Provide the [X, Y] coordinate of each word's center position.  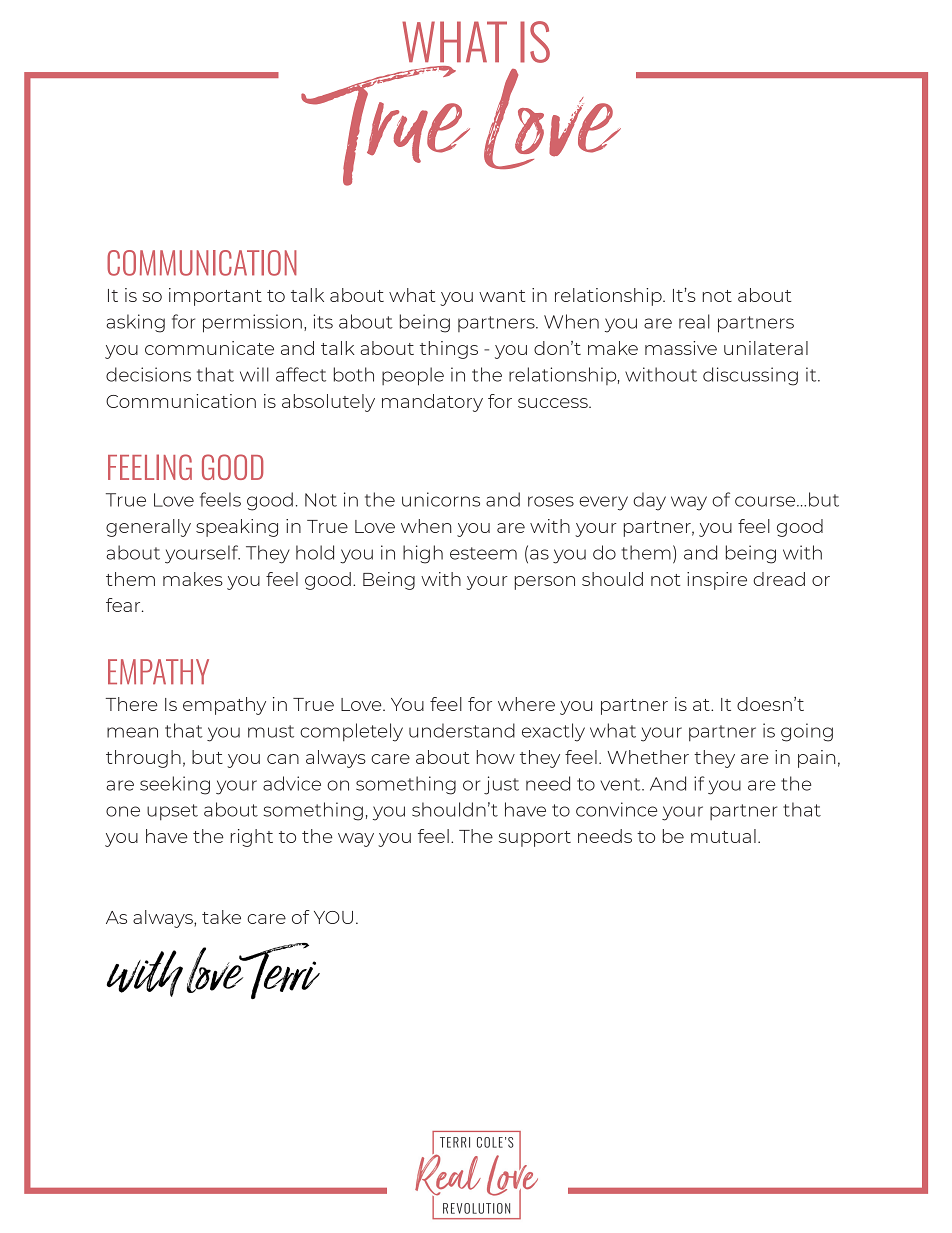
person [545, 583]
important [215, 297]
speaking [237, 528]
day [649, 501]
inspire [717, 581]
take [221, 917]
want [502, 296]
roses [551, 501]
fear [124, 605]
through [143, 759]
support [535, 839]
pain [816, 759]
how [496, 757]
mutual [723, 836]
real [694, 321]
